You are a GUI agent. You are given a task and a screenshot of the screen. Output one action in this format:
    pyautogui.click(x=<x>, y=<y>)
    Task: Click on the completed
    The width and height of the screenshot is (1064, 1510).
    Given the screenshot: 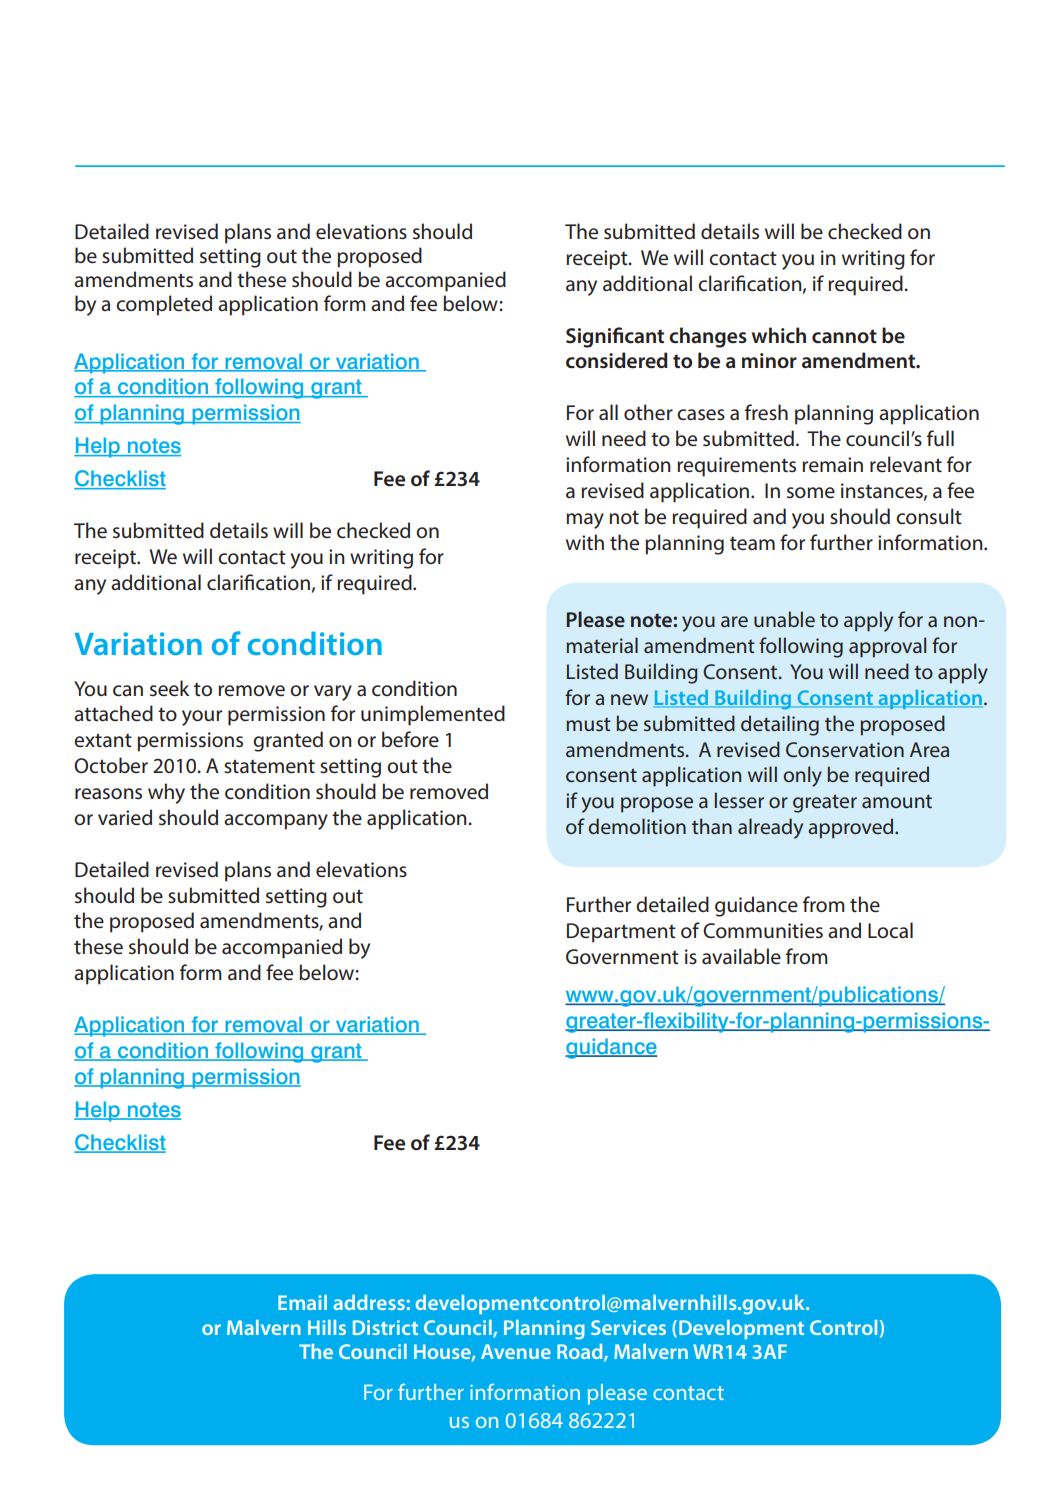 What is the action you would take?
    pyautogui.click(x=164, y=305)
